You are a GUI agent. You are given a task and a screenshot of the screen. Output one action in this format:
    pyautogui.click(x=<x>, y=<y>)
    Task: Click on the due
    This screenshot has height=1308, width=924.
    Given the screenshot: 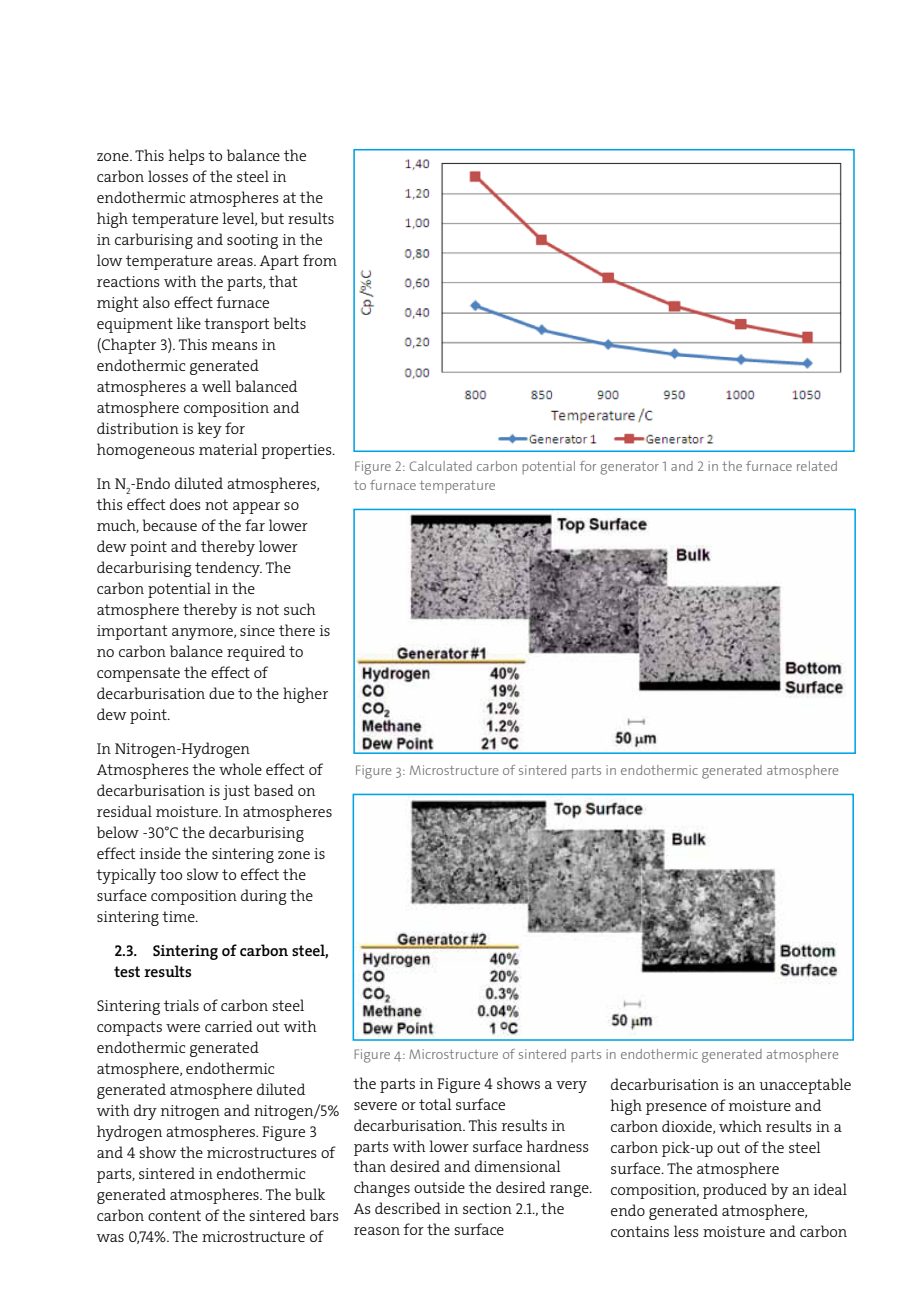 What is the action you would take?
    pyautogui.click(x=221, y=693)
